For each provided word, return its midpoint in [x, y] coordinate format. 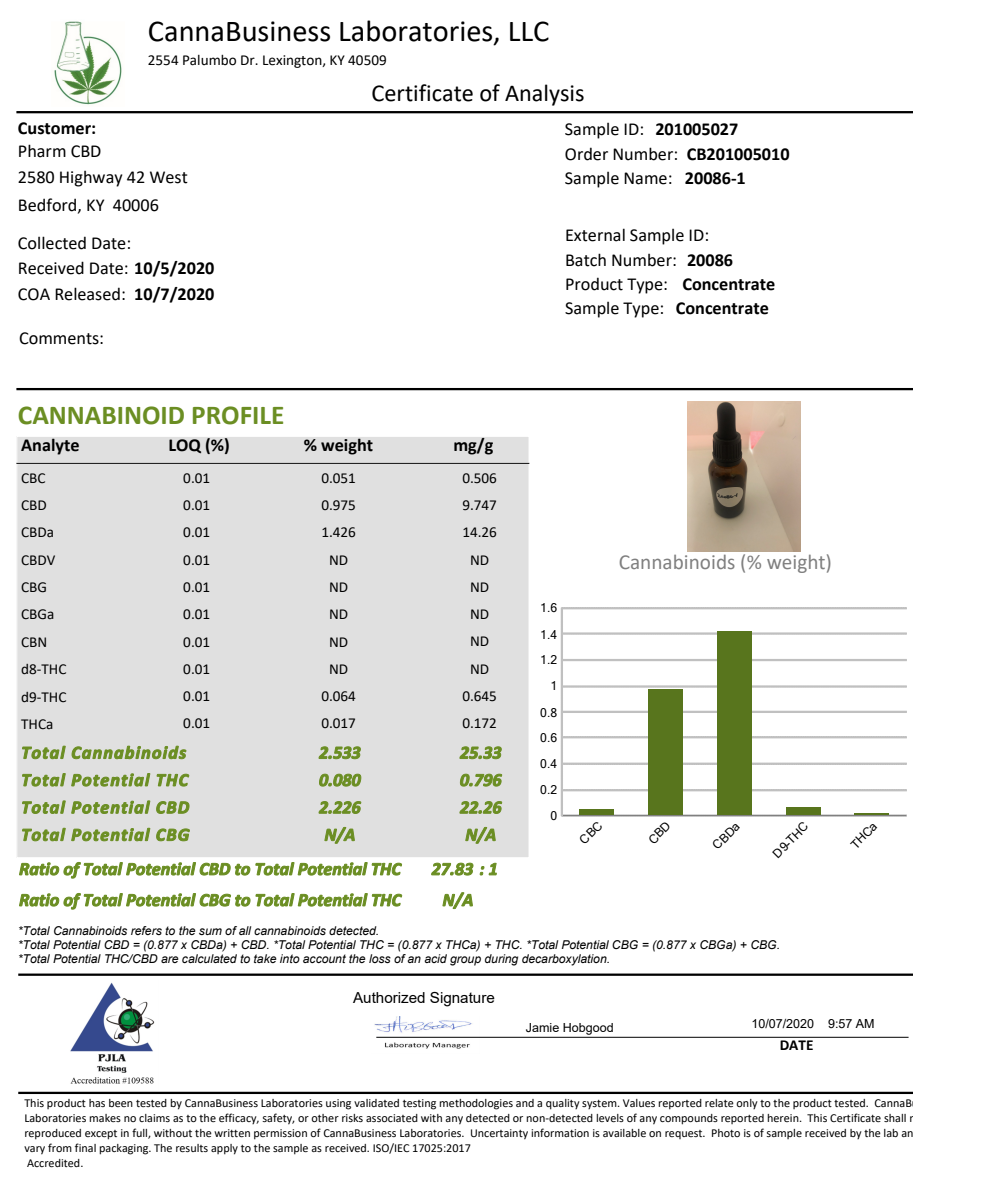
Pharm [42, 151]
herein [784, 1118]
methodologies [476, 1104]
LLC [529, 31]
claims [154, 1118]
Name [645, 178]
